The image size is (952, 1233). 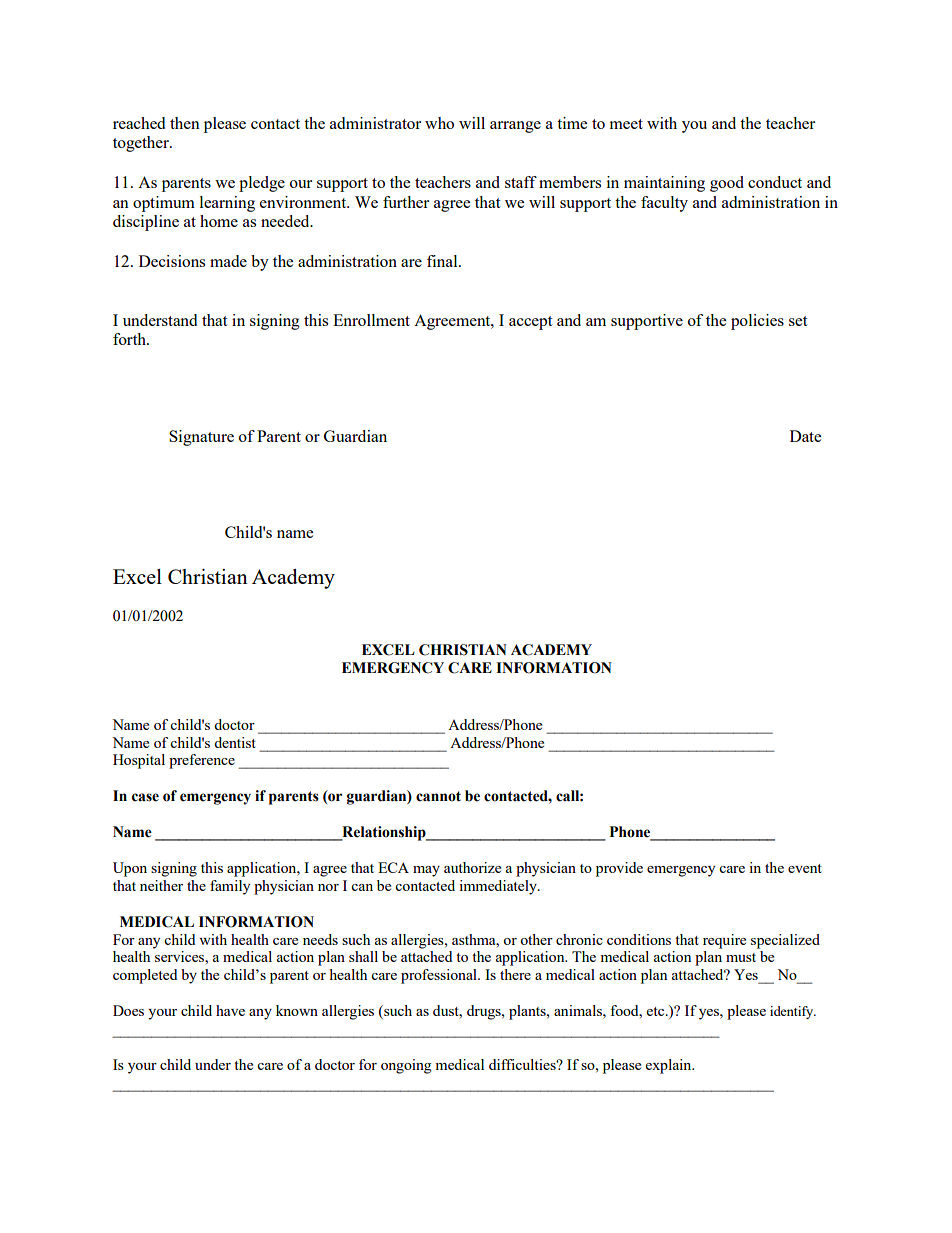 I want to click on have, so click(x=230, y=1010).
